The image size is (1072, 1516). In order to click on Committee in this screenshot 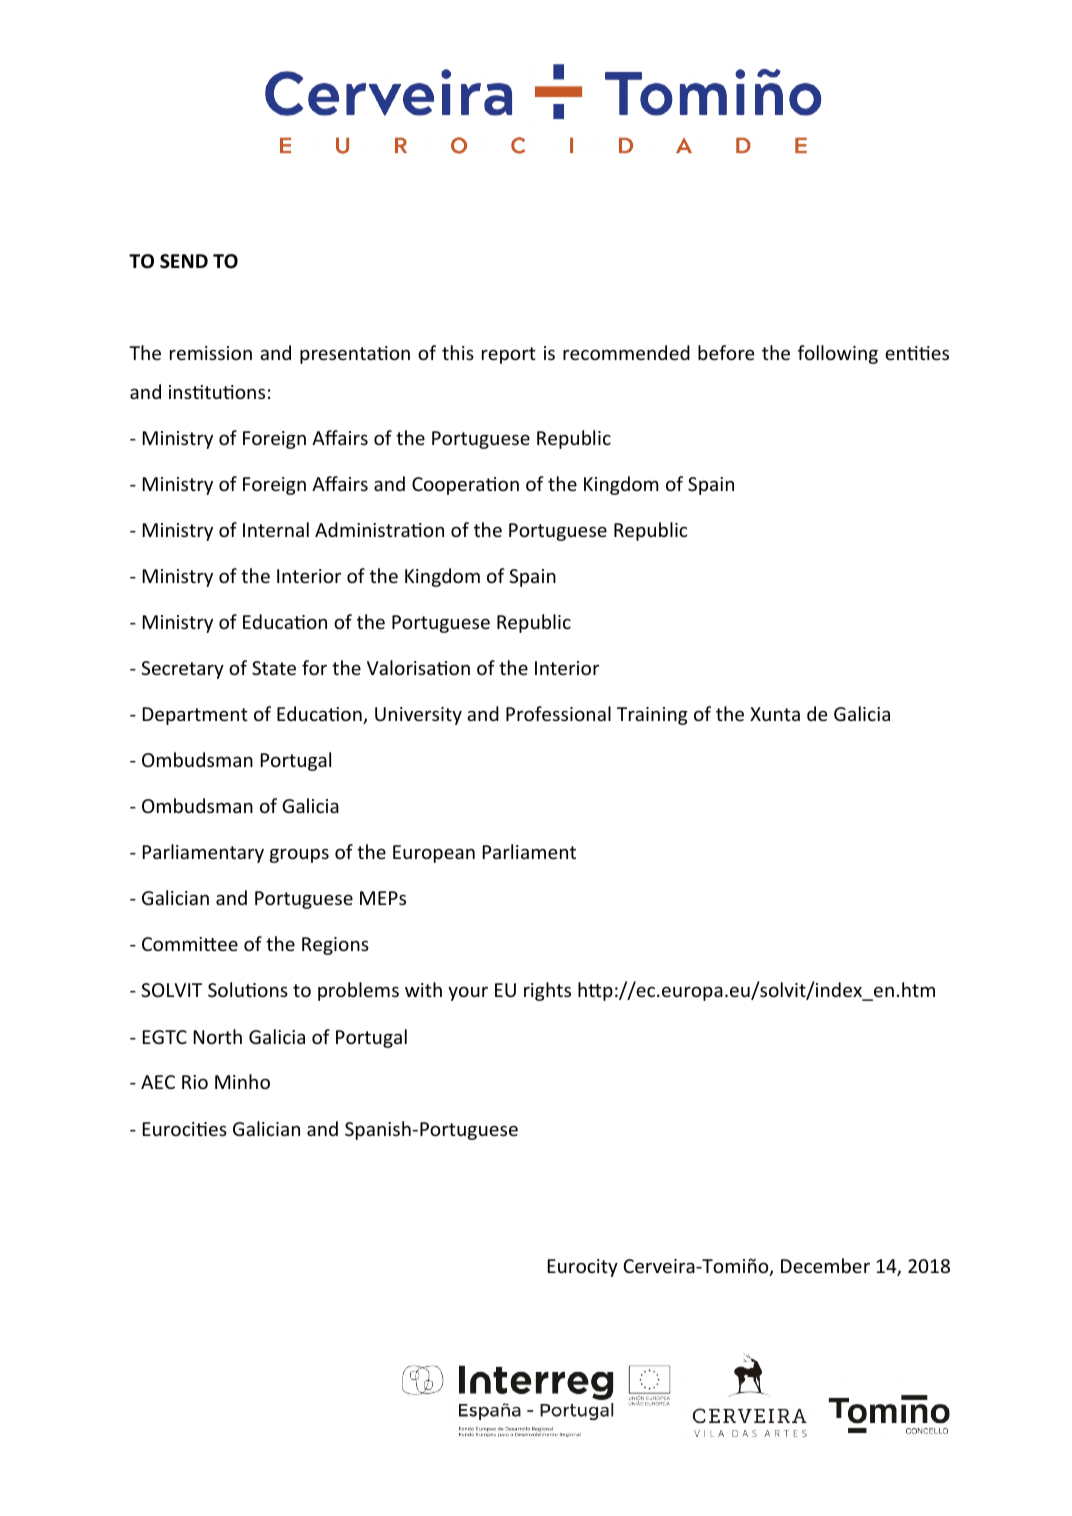, I will do `click(190, 944)`.
